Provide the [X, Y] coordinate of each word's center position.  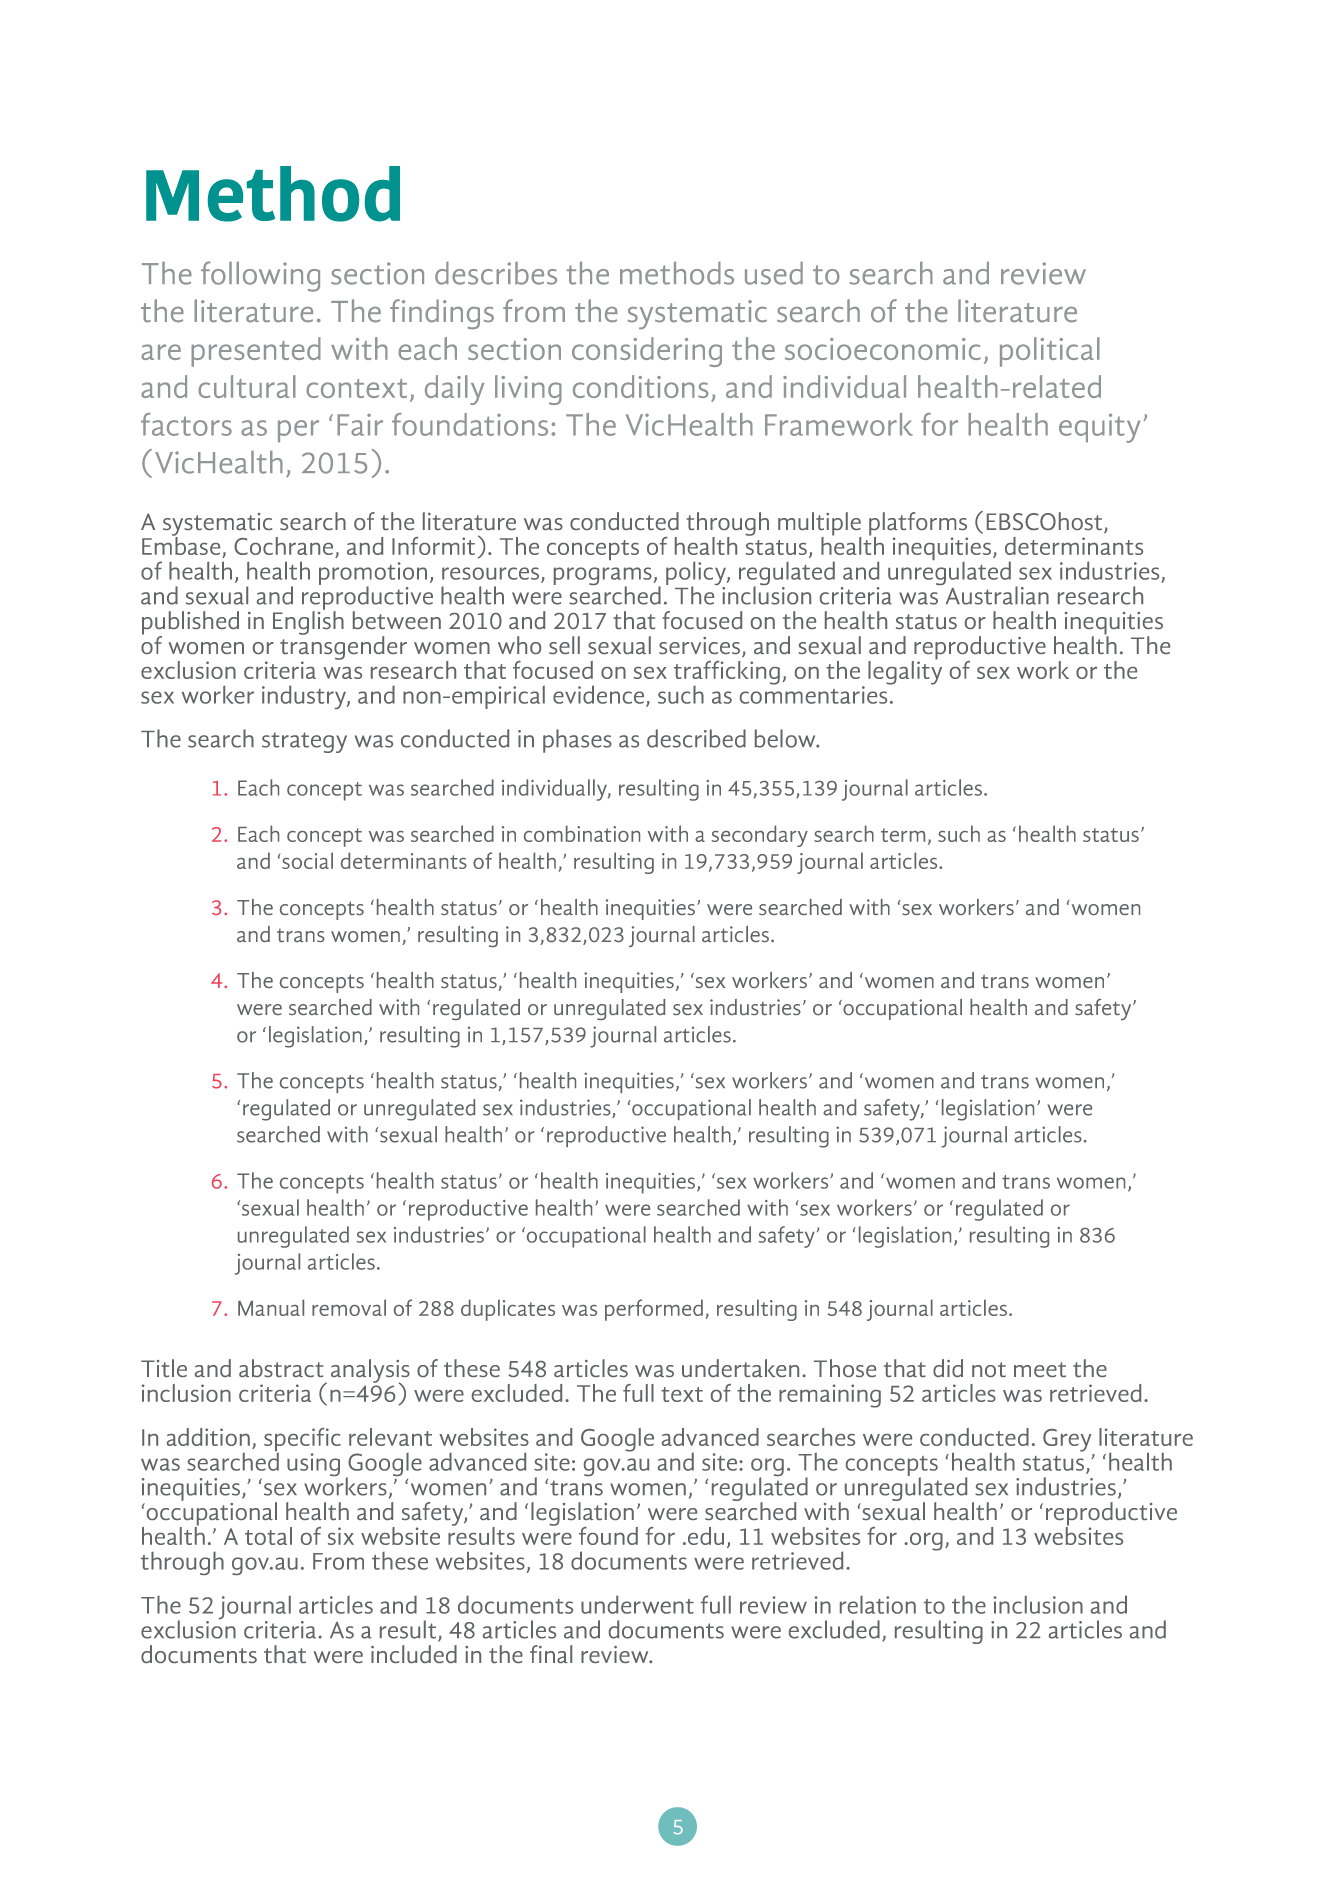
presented [256, 352]
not [989, 1369]
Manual [271, 1307]
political [1050, 352]
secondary [760, 836]
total [268, 1536]
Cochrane [285, 547]
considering [647, 352]
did [948, 1368]
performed [654, 1310]
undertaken [740, 1368]
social [307, 860]
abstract [281, 1368]
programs [603, 577]
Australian [996, 594]
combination [582, 833]
